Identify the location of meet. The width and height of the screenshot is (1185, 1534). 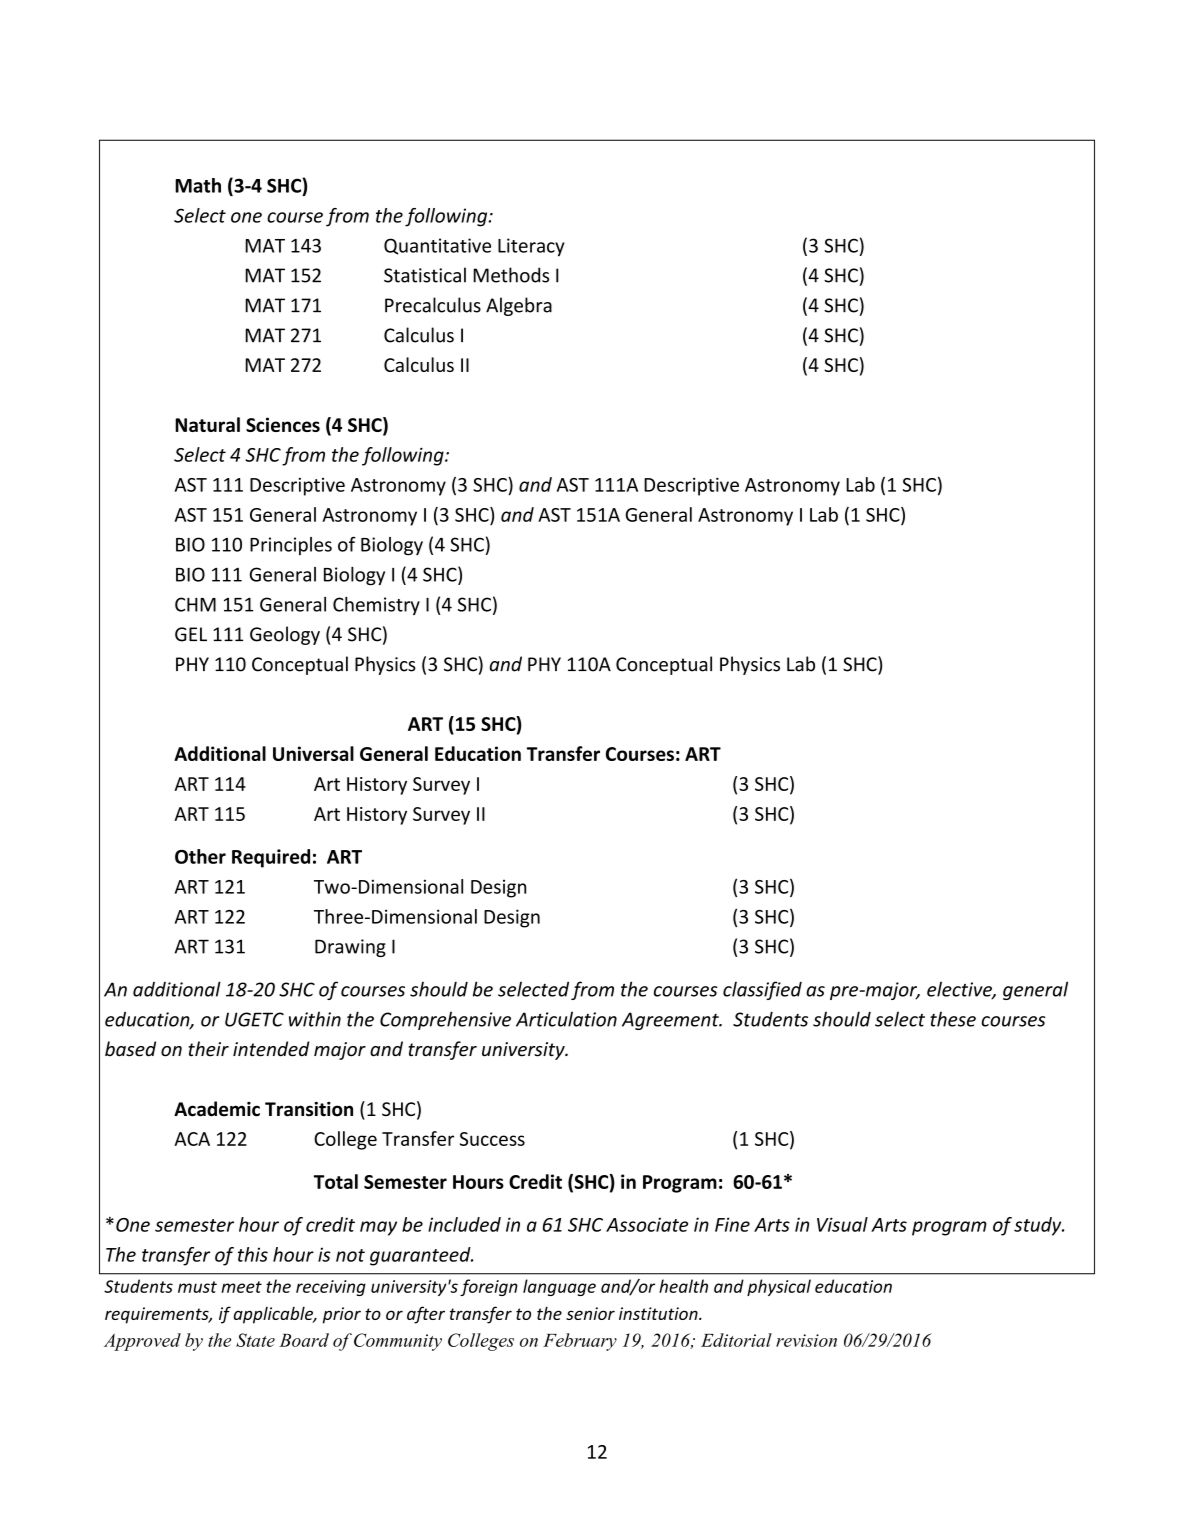
(241, 1287).
